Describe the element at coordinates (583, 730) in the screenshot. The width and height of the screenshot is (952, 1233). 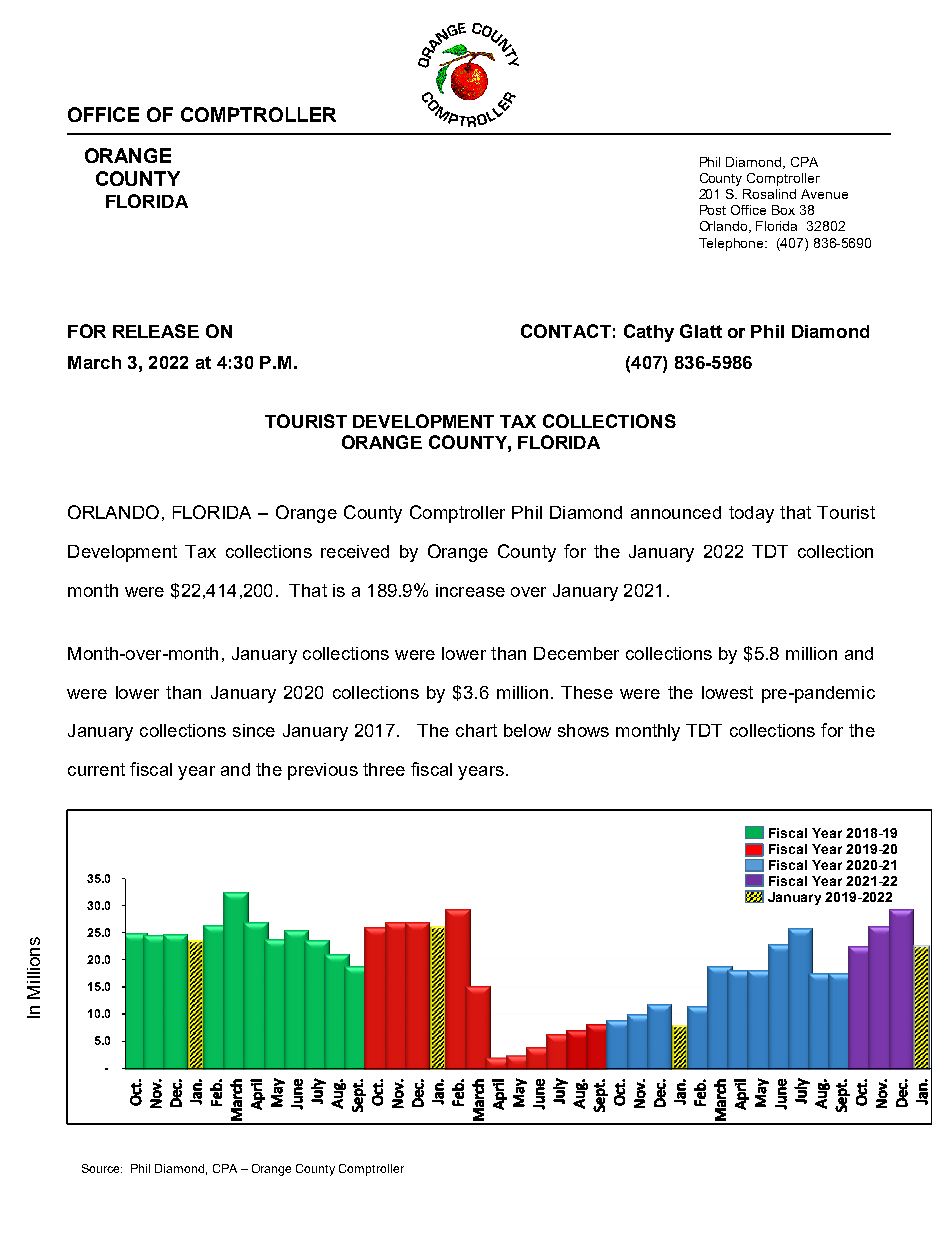
I see `shows` at that location.
